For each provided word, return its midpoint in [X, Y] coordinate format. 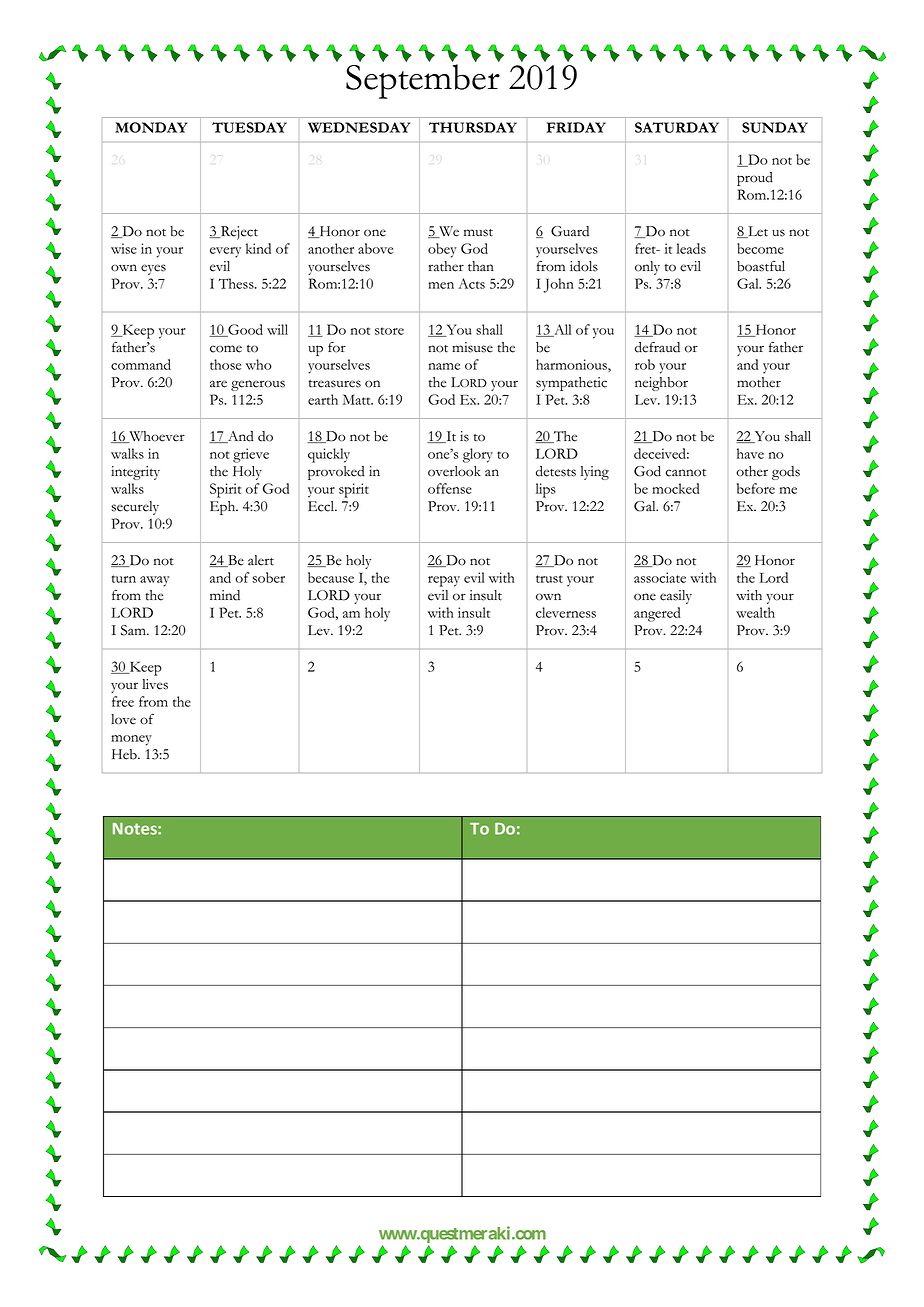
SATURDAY [677, 127]
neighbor [661, 384]
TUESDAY [249, 127]
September [423, 81]
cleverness [566, 612]
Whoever [156, 437]
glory [478, 455]
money [131, 740]
